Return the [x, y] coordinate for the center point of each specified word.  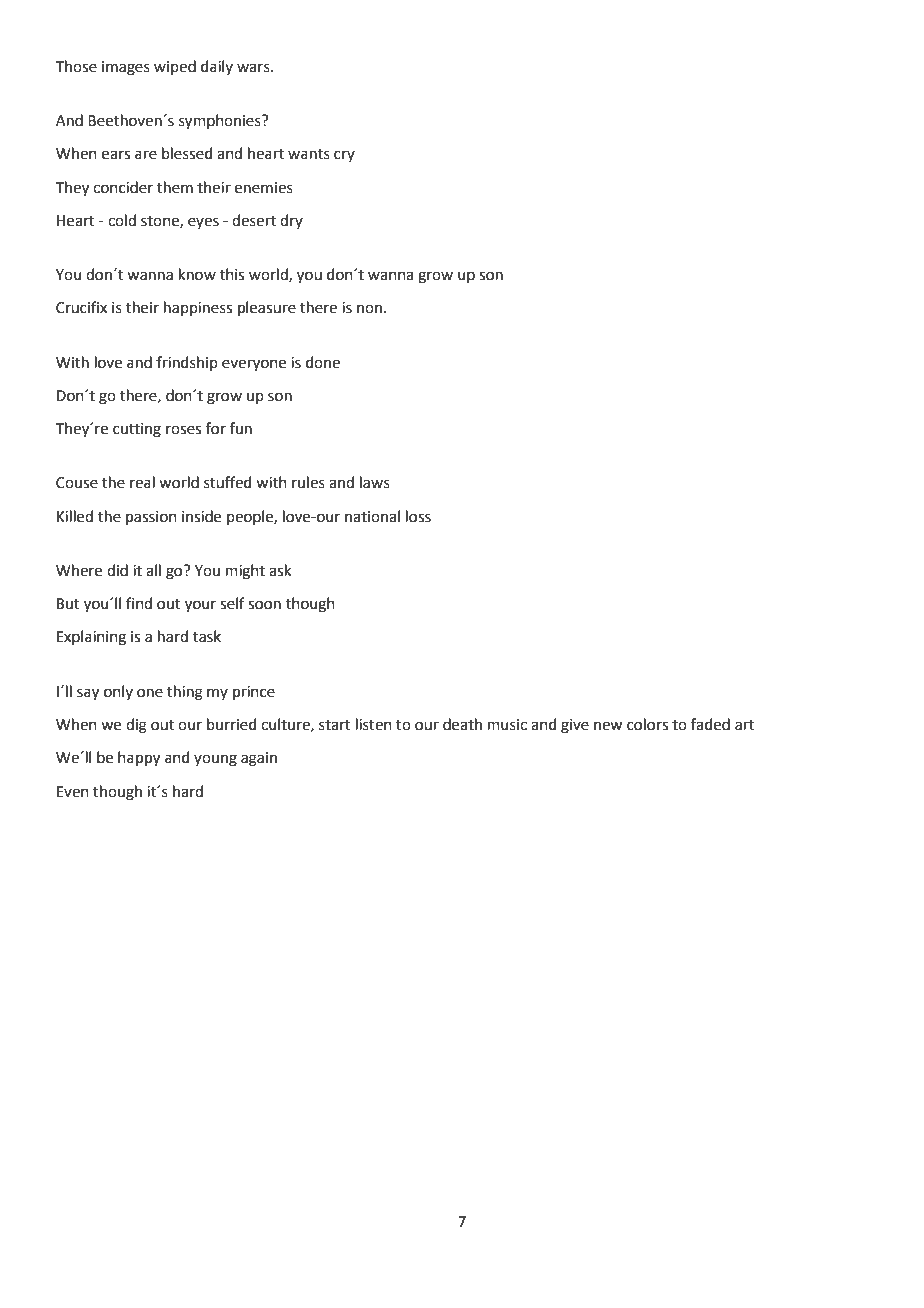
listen [374, 724]
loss [418, 516]
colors [647, 724]
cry [344, 156]
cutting [137, 430]
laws [375, 482]
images [126, 68]
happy [139, 759]
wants [309, 154]
